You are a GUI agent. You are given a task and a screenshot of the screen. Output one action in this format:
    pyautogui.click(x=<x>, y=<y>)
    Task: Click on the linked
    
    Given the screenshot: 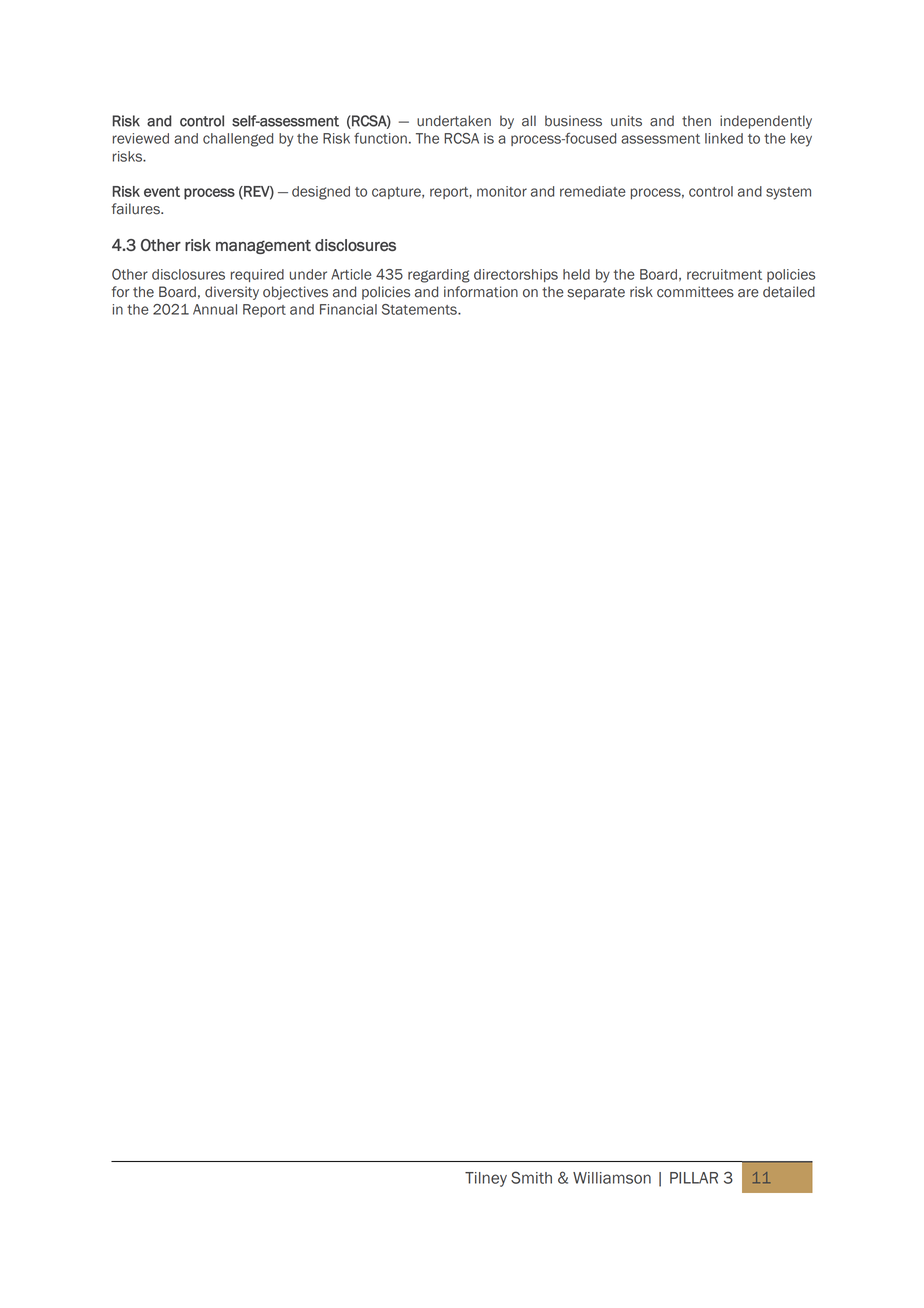 What is the action you would take?
    pyautogui.click(x=724, y=138)
